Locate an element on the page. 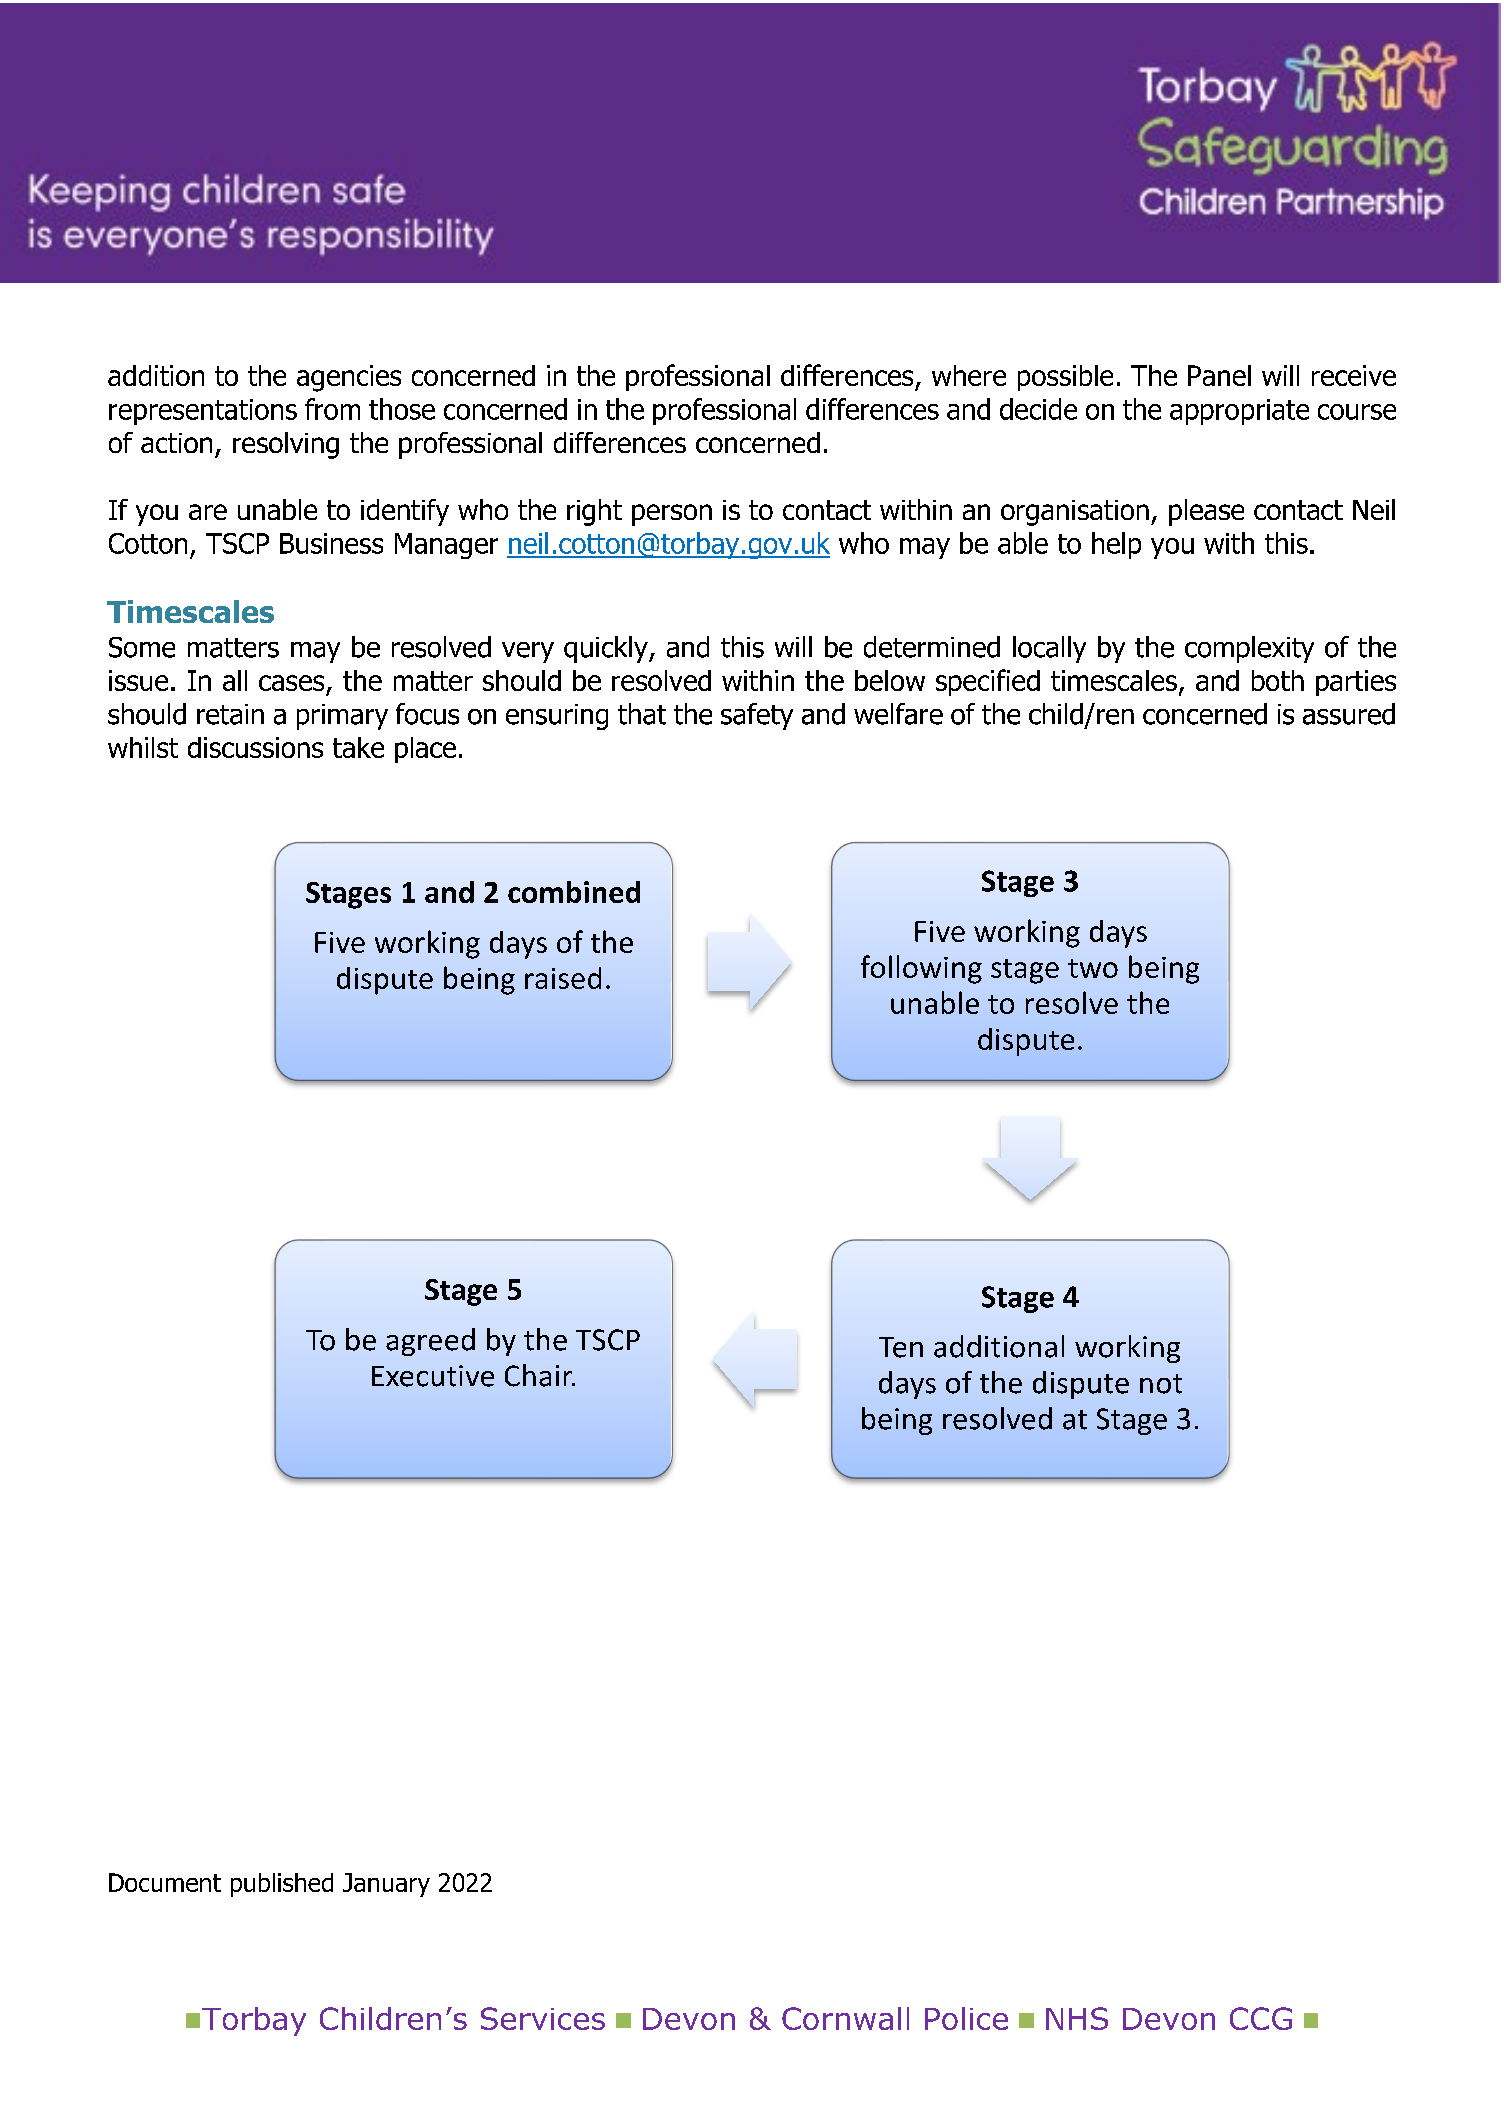 The image size is (1504, 2127). published is located at coordinates (282, 1885).
